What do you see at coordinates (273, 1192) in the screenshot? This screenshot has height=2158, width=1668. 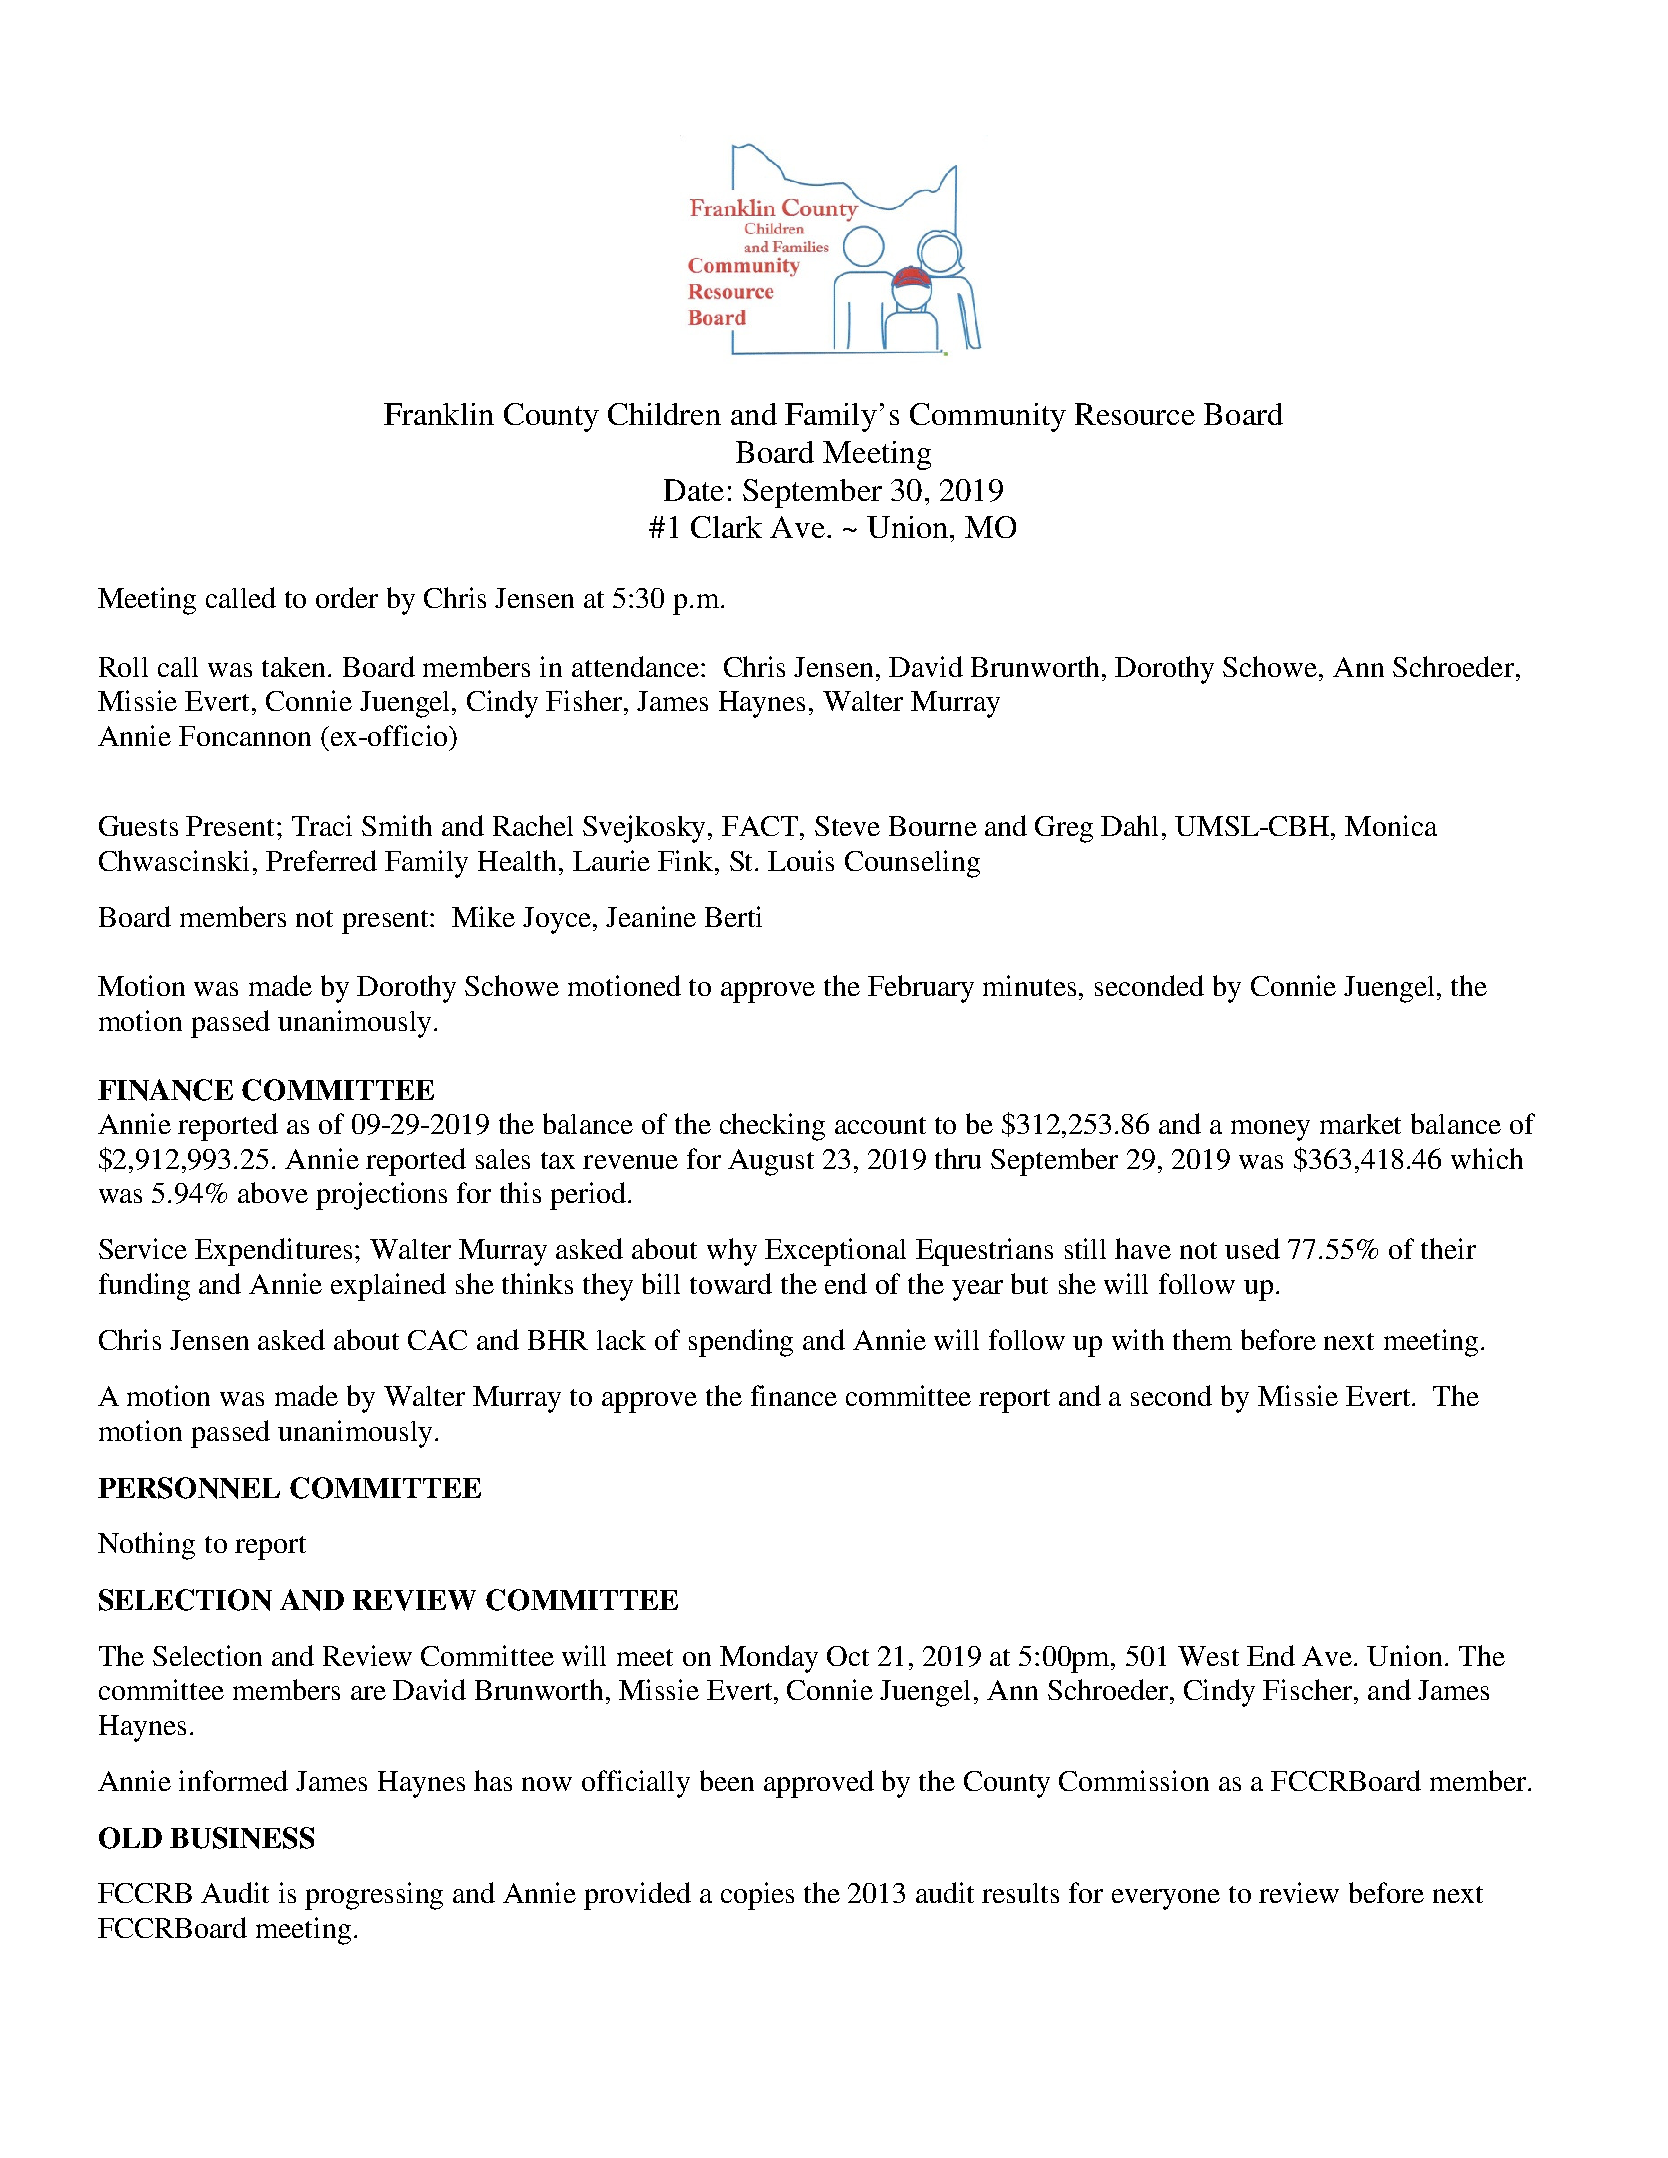 I see `above` at bounding box center [273, 1192].
